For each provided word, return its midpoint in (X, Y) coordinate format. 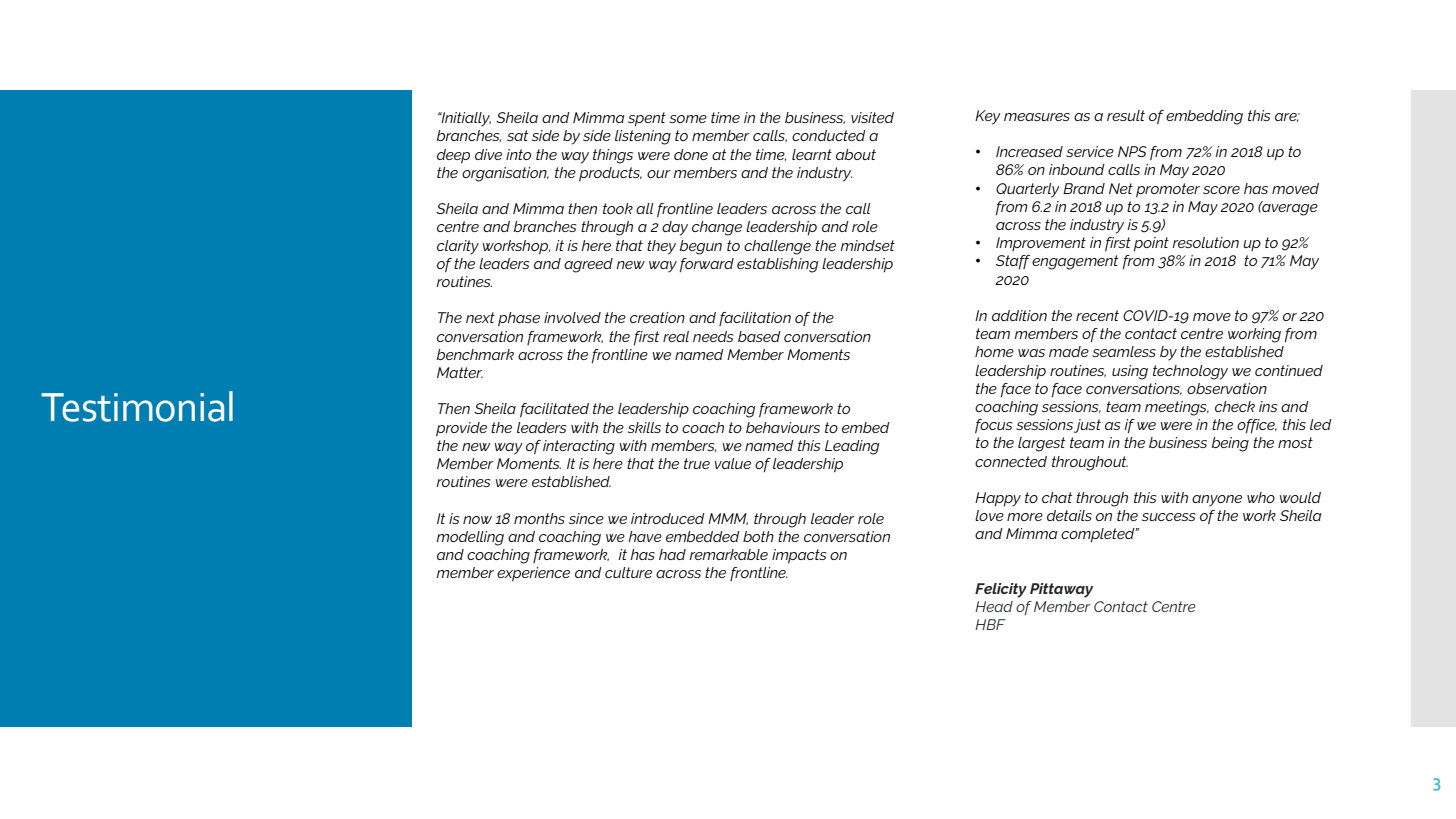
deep (453, 156)
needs (713, 336)
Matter (460, 372)
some (688, 119)
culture (628, 572)
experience (533, 574)
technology (1190, 372)
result (1126, 115)
